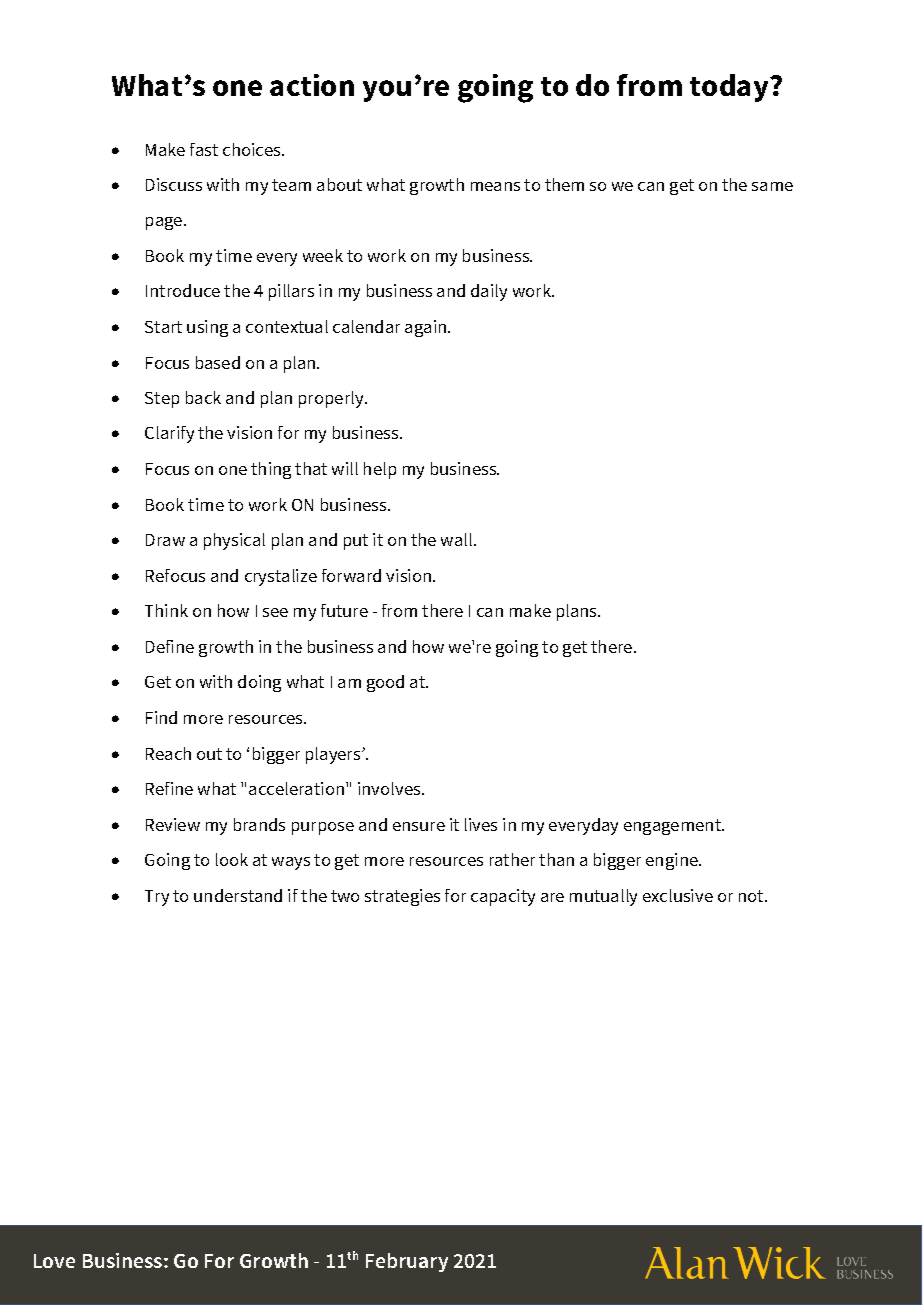 The image size is (924, 1308). Describe the element at coordinates (730, 88) in the page. I see `today` at that location.
